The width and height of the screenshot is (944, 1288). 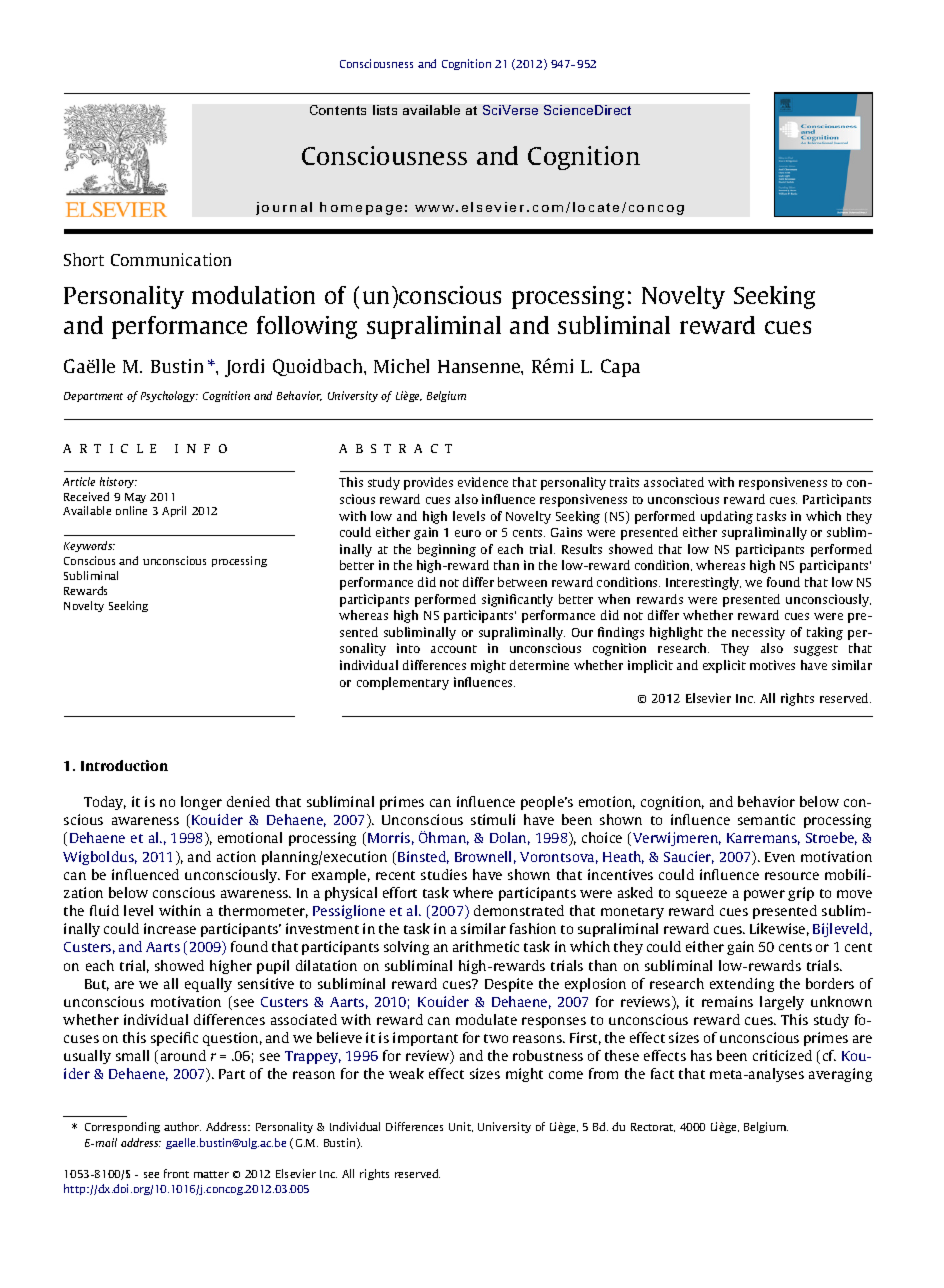 I want to click on updating, so click(x=727, y=517).
